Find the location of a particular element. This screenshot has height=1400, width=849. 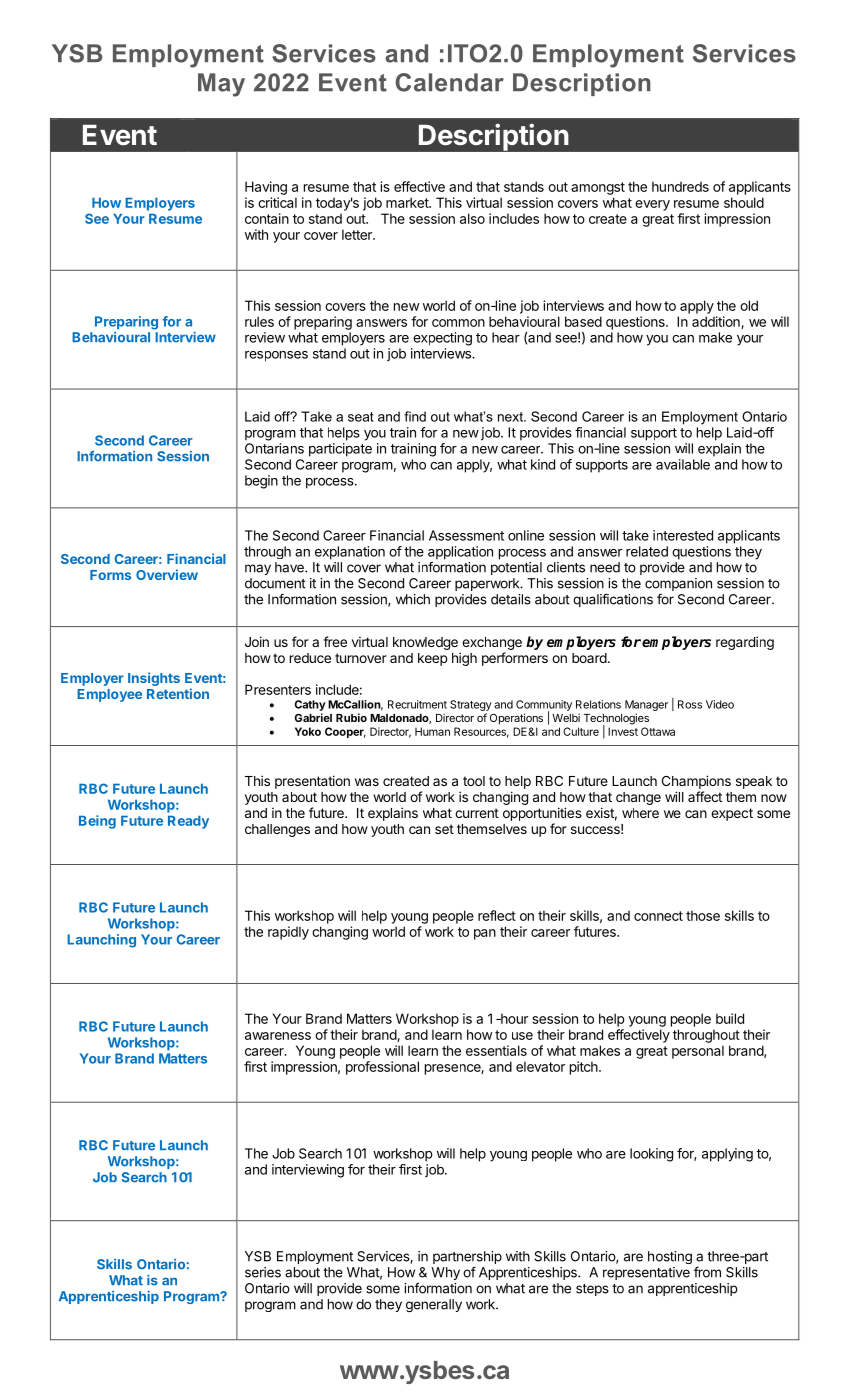

Why is located at coordinates (445, 1273).
